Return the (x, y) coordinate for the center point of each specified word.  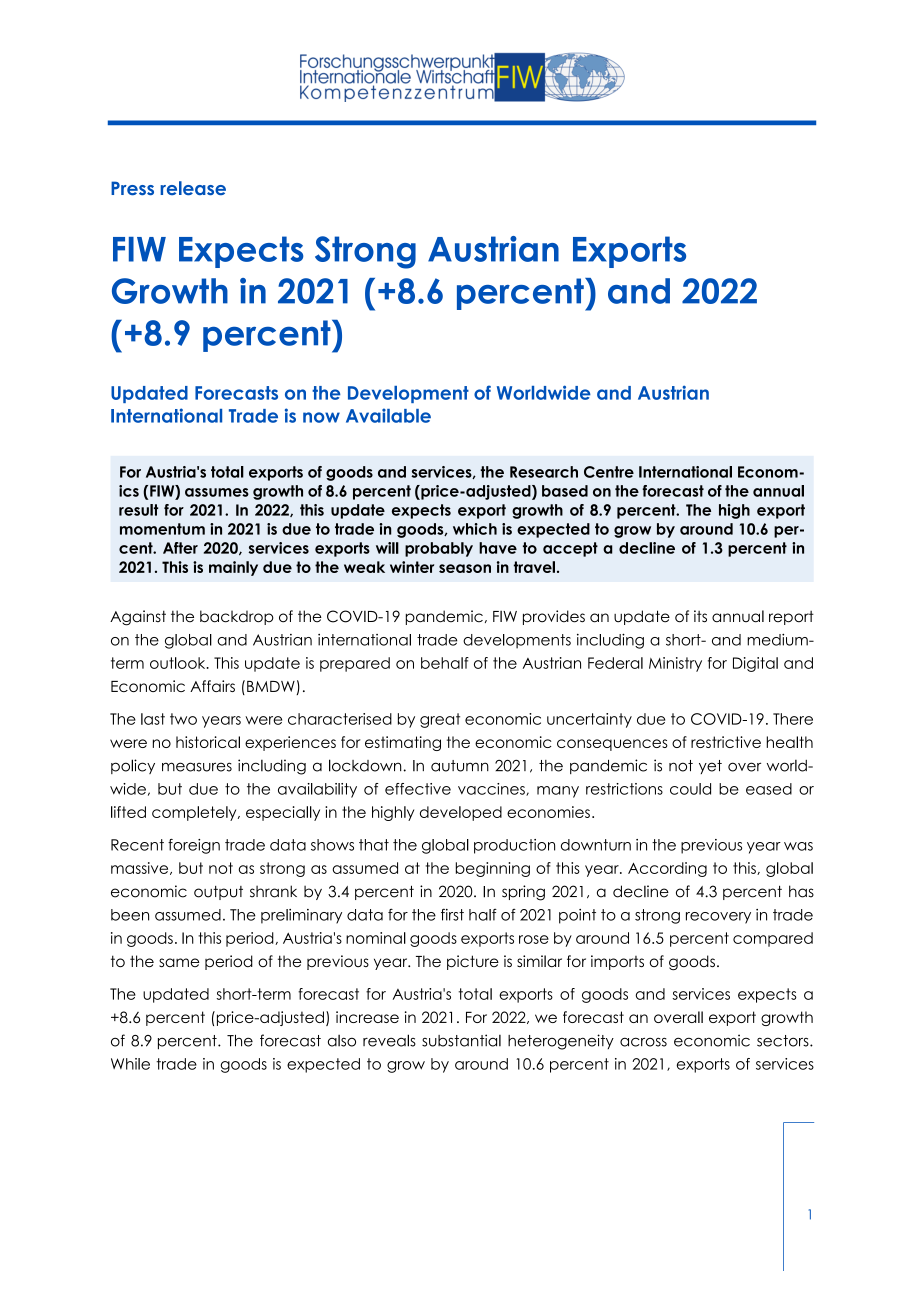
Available (388, 415)
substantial (461, 1040)
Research (544, 472)
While (130, 1064)
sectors (784, 1041)
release (193, 188)
